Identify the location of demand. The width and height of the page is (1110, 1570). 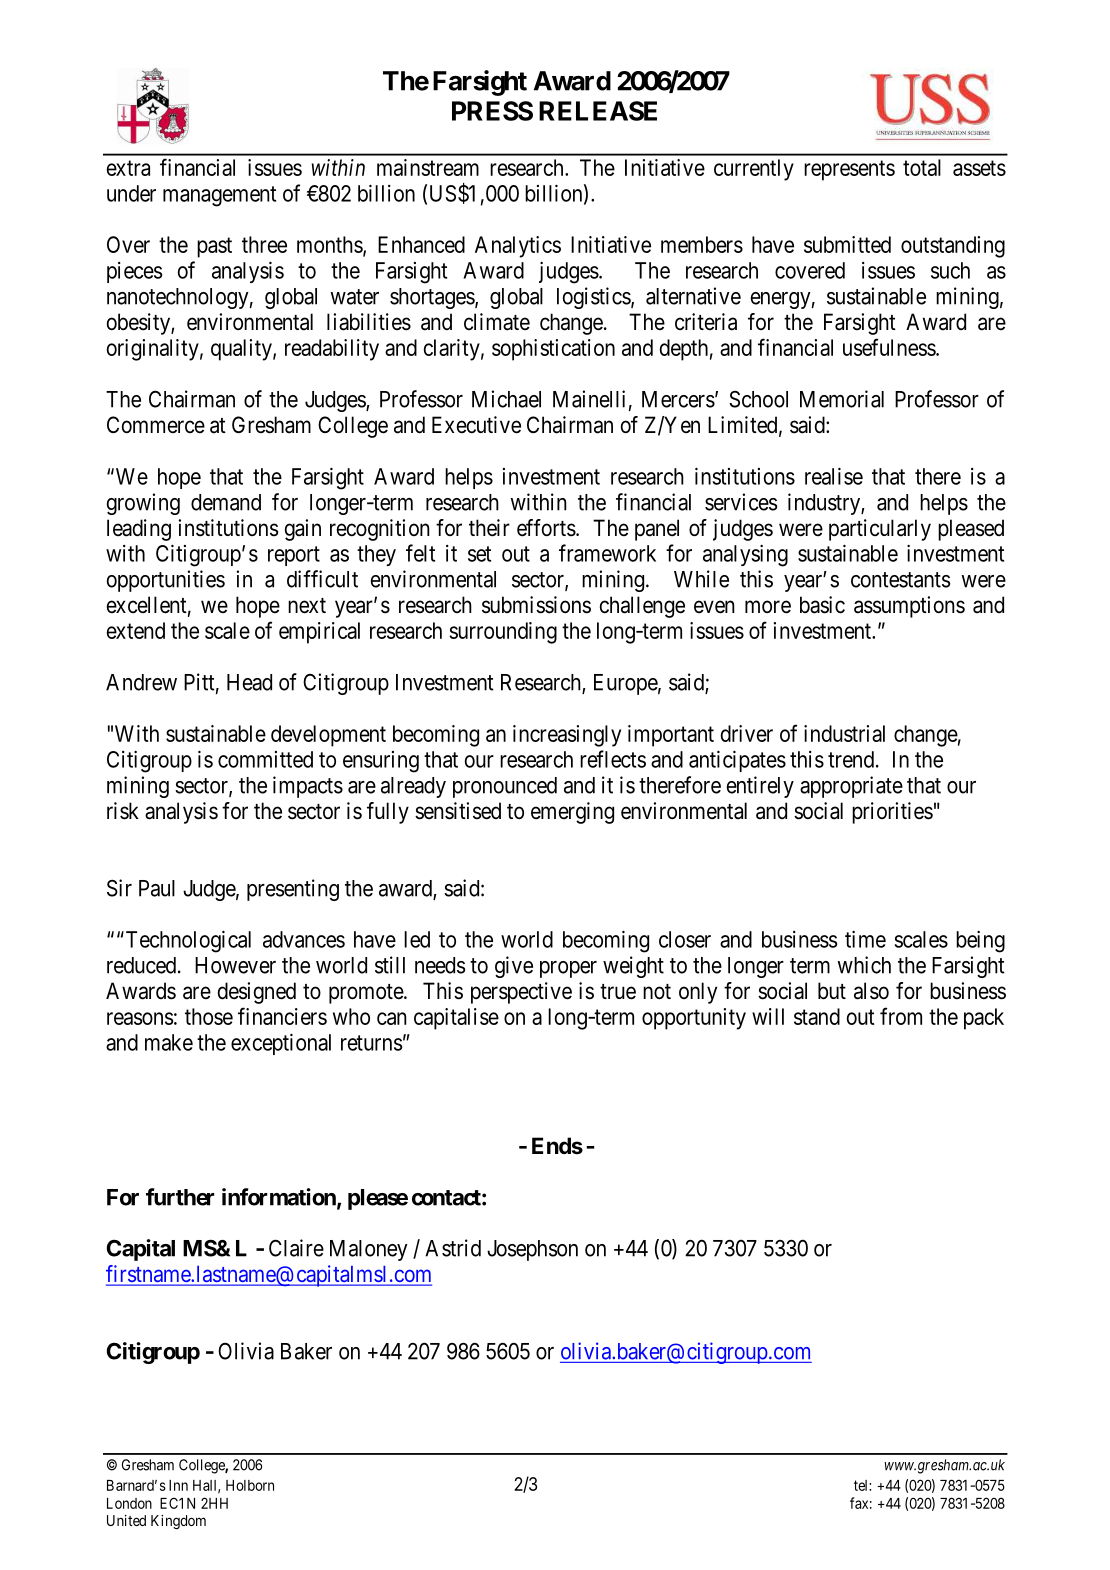
(226, 502).
